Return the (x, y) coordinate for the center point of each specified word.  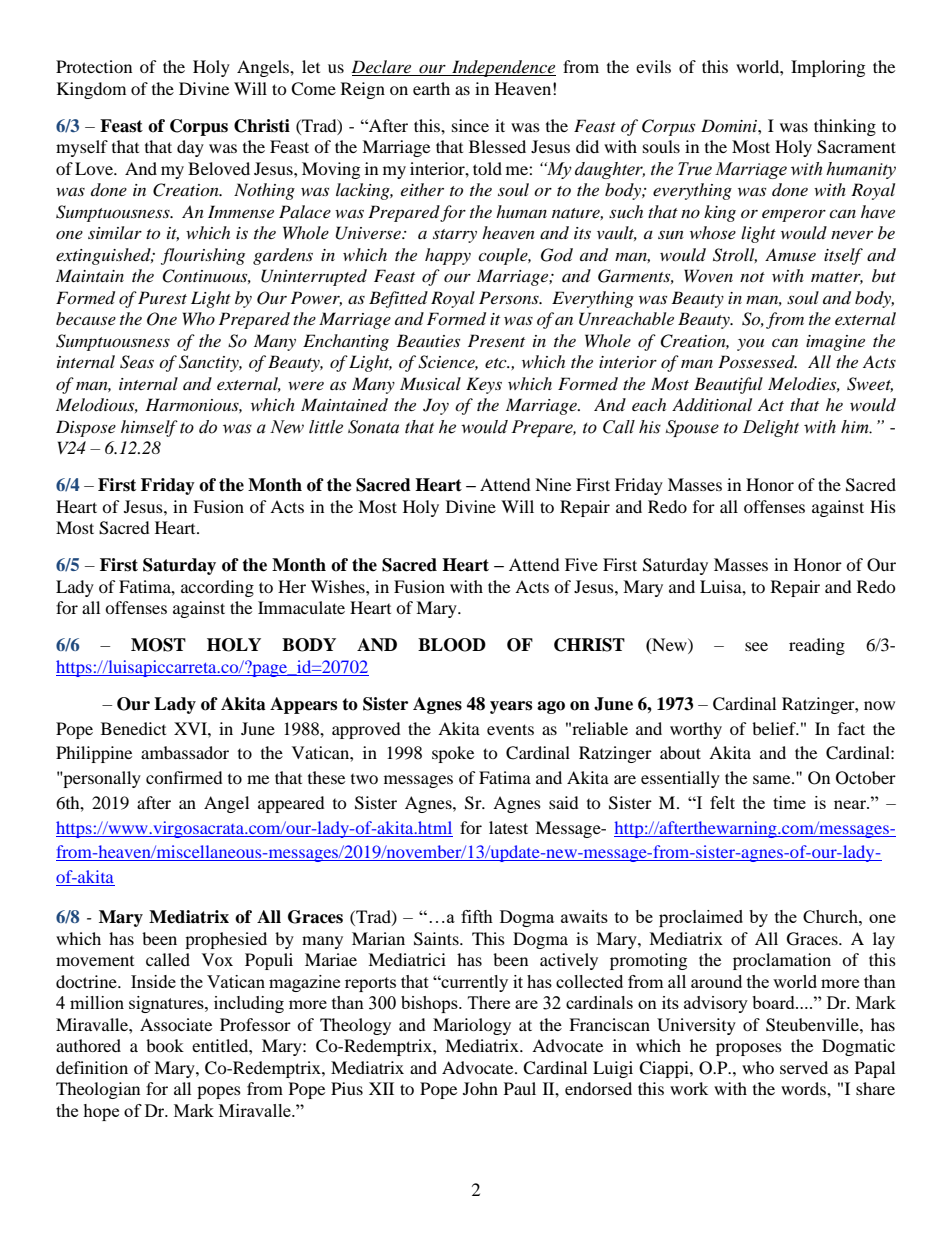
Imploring (828, 68)
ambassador (185, 752)
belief (775, 728)
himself (149, 428)
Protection (94, 66)
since (470, 125)
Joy (436, 406)
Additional (712, 404)
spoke (453, 754)
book (165, 1045)
